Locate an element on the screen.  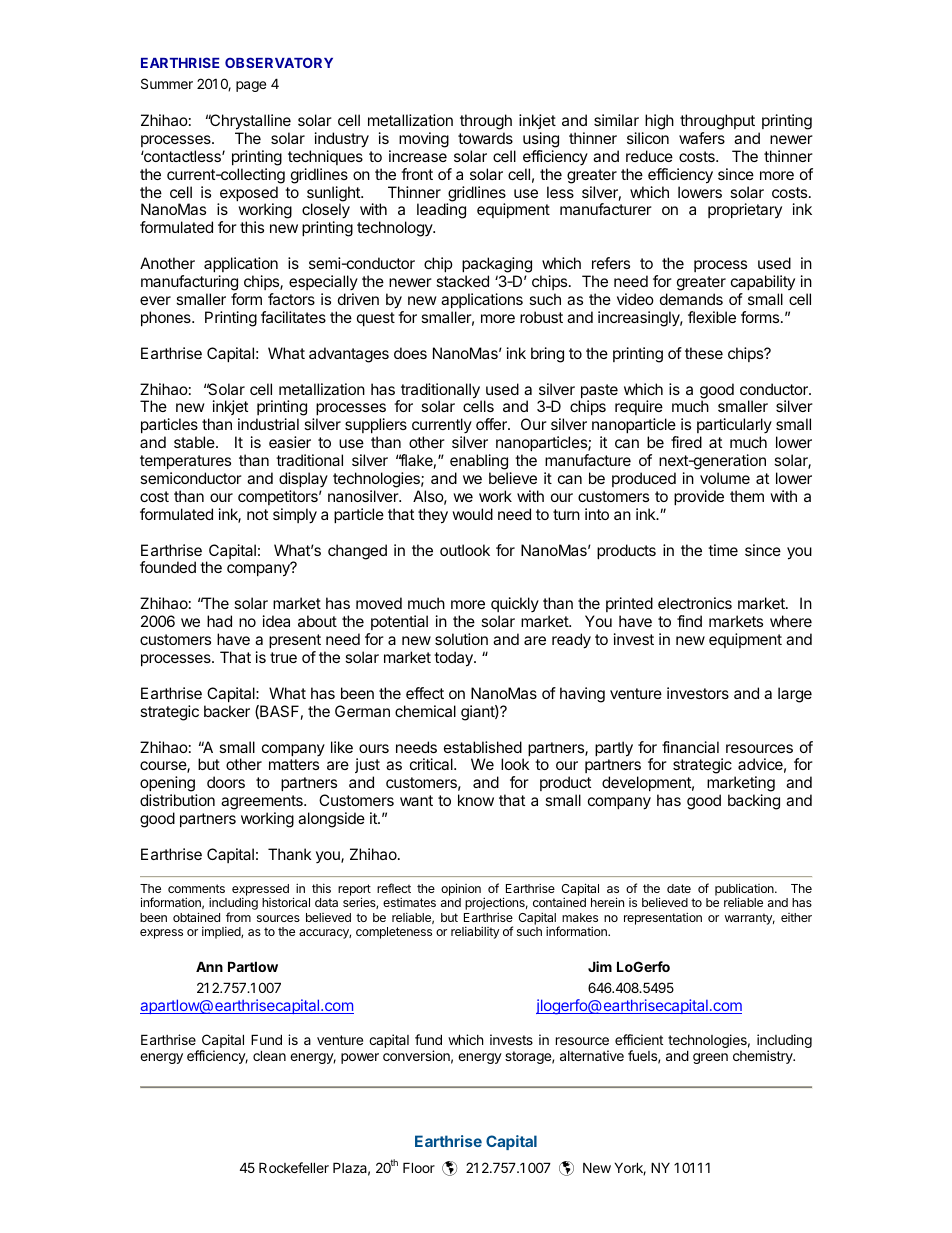
wafers is located at coordinates (702, 138).
